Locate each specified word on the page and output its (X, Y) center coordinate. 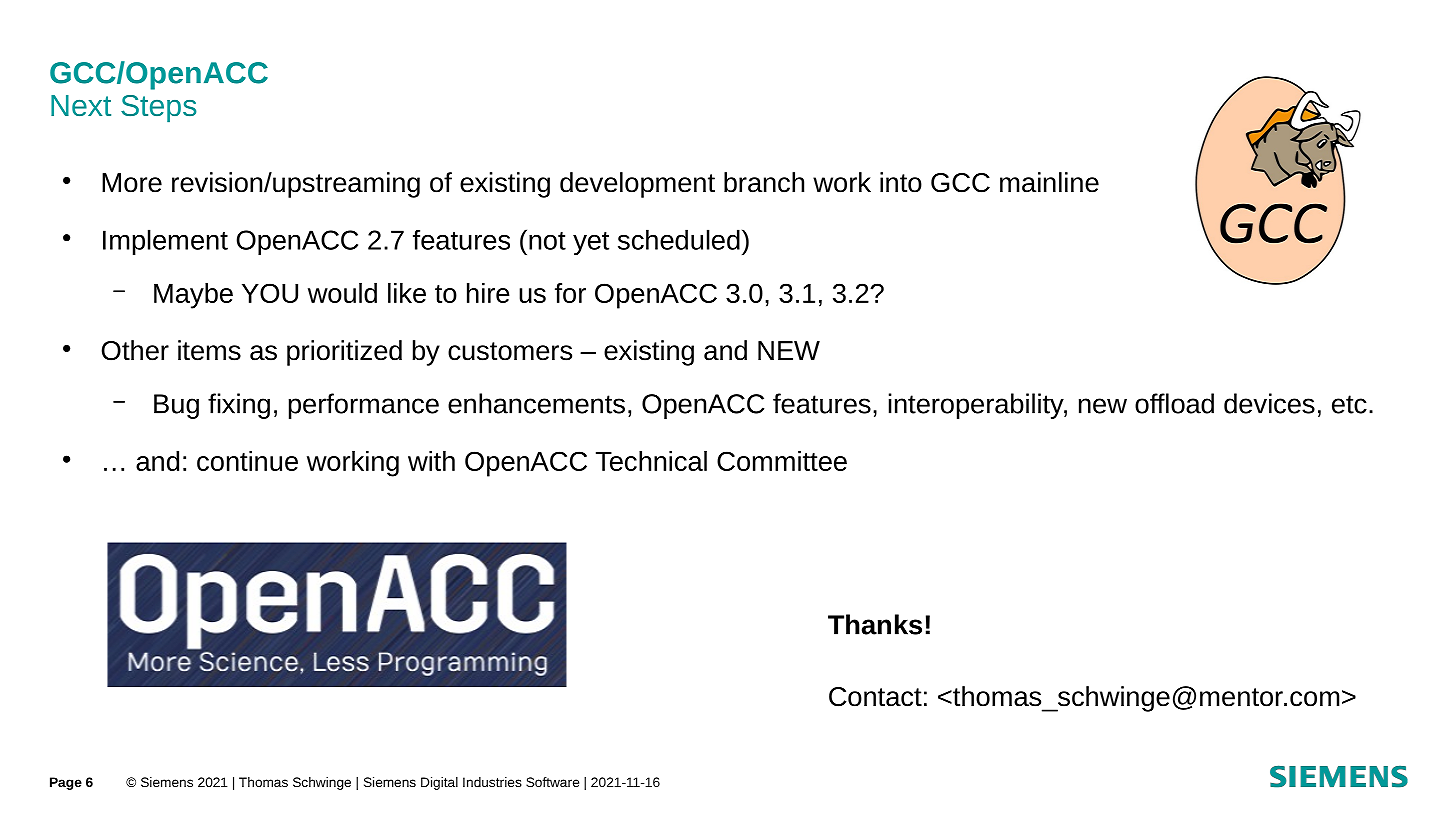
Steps (158, 108)
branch (764, 182)
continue (247, 461)
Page (66, 783)
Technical (651, 461)
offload (1174, 403)
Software (552, 782)
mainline (1049, 182)
